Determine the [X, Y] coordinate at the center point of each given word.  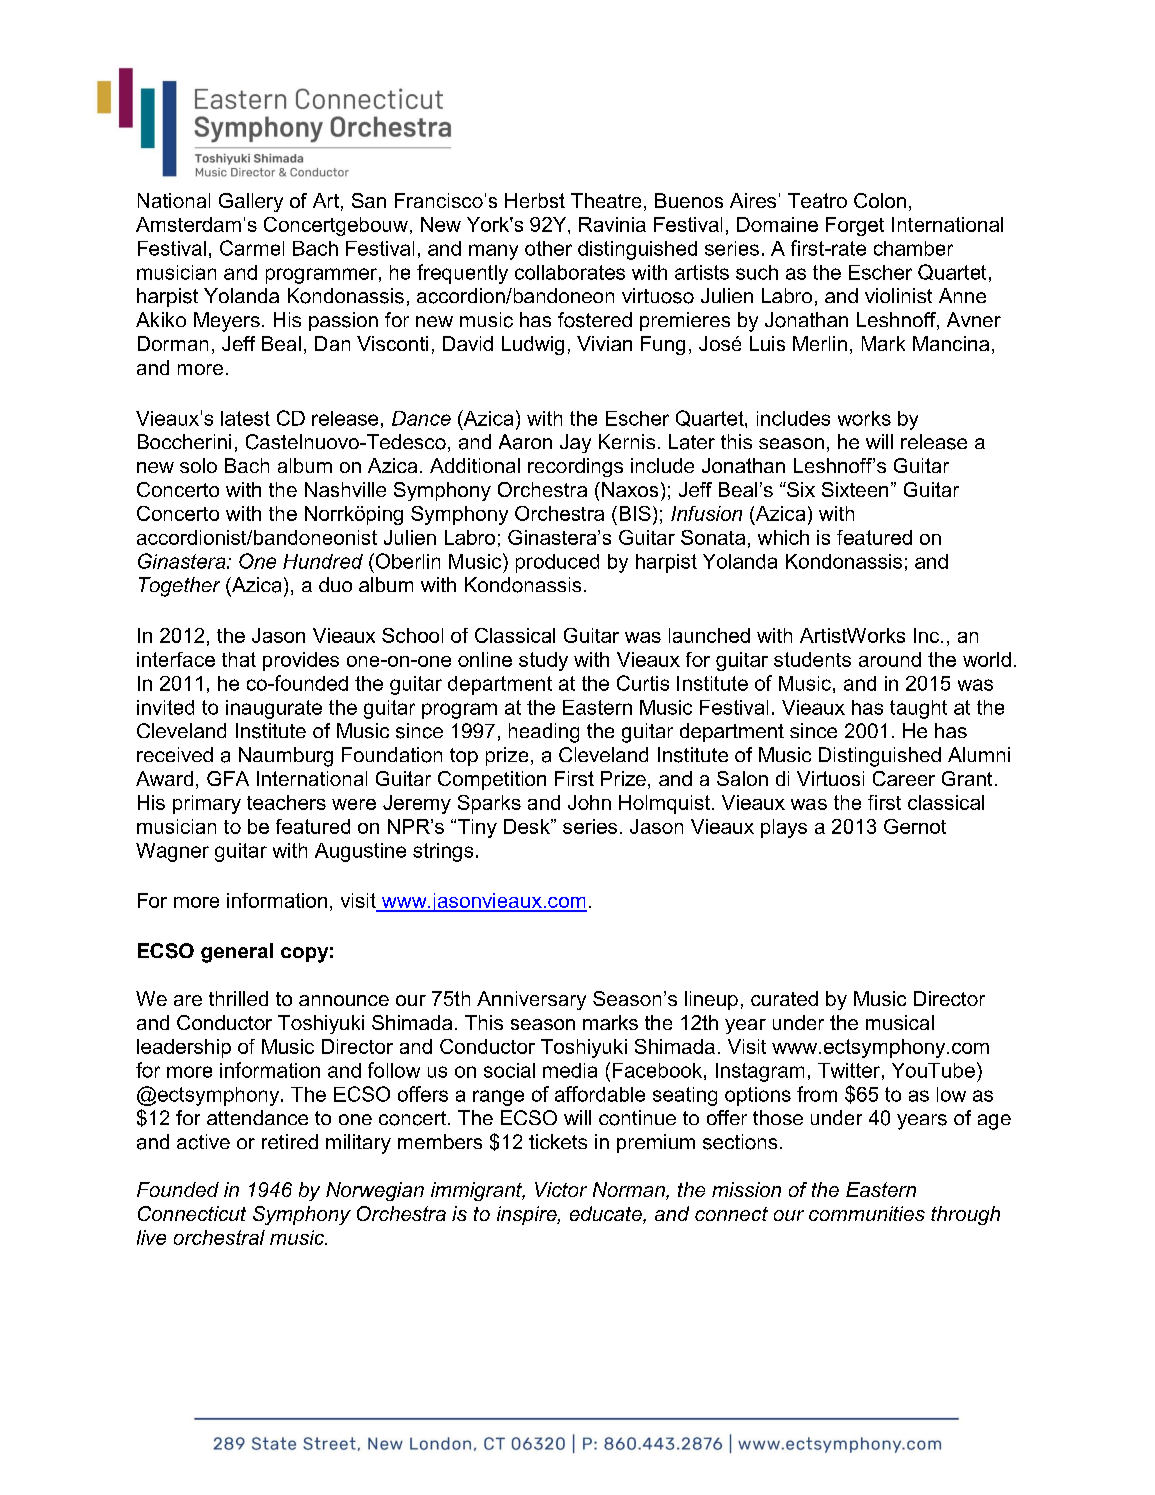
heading [544, 733]
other [548, 248]
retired [290, 1141]
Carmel [252, 248]
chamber [913, 248]
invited [165, 707]
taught [918, 709]
